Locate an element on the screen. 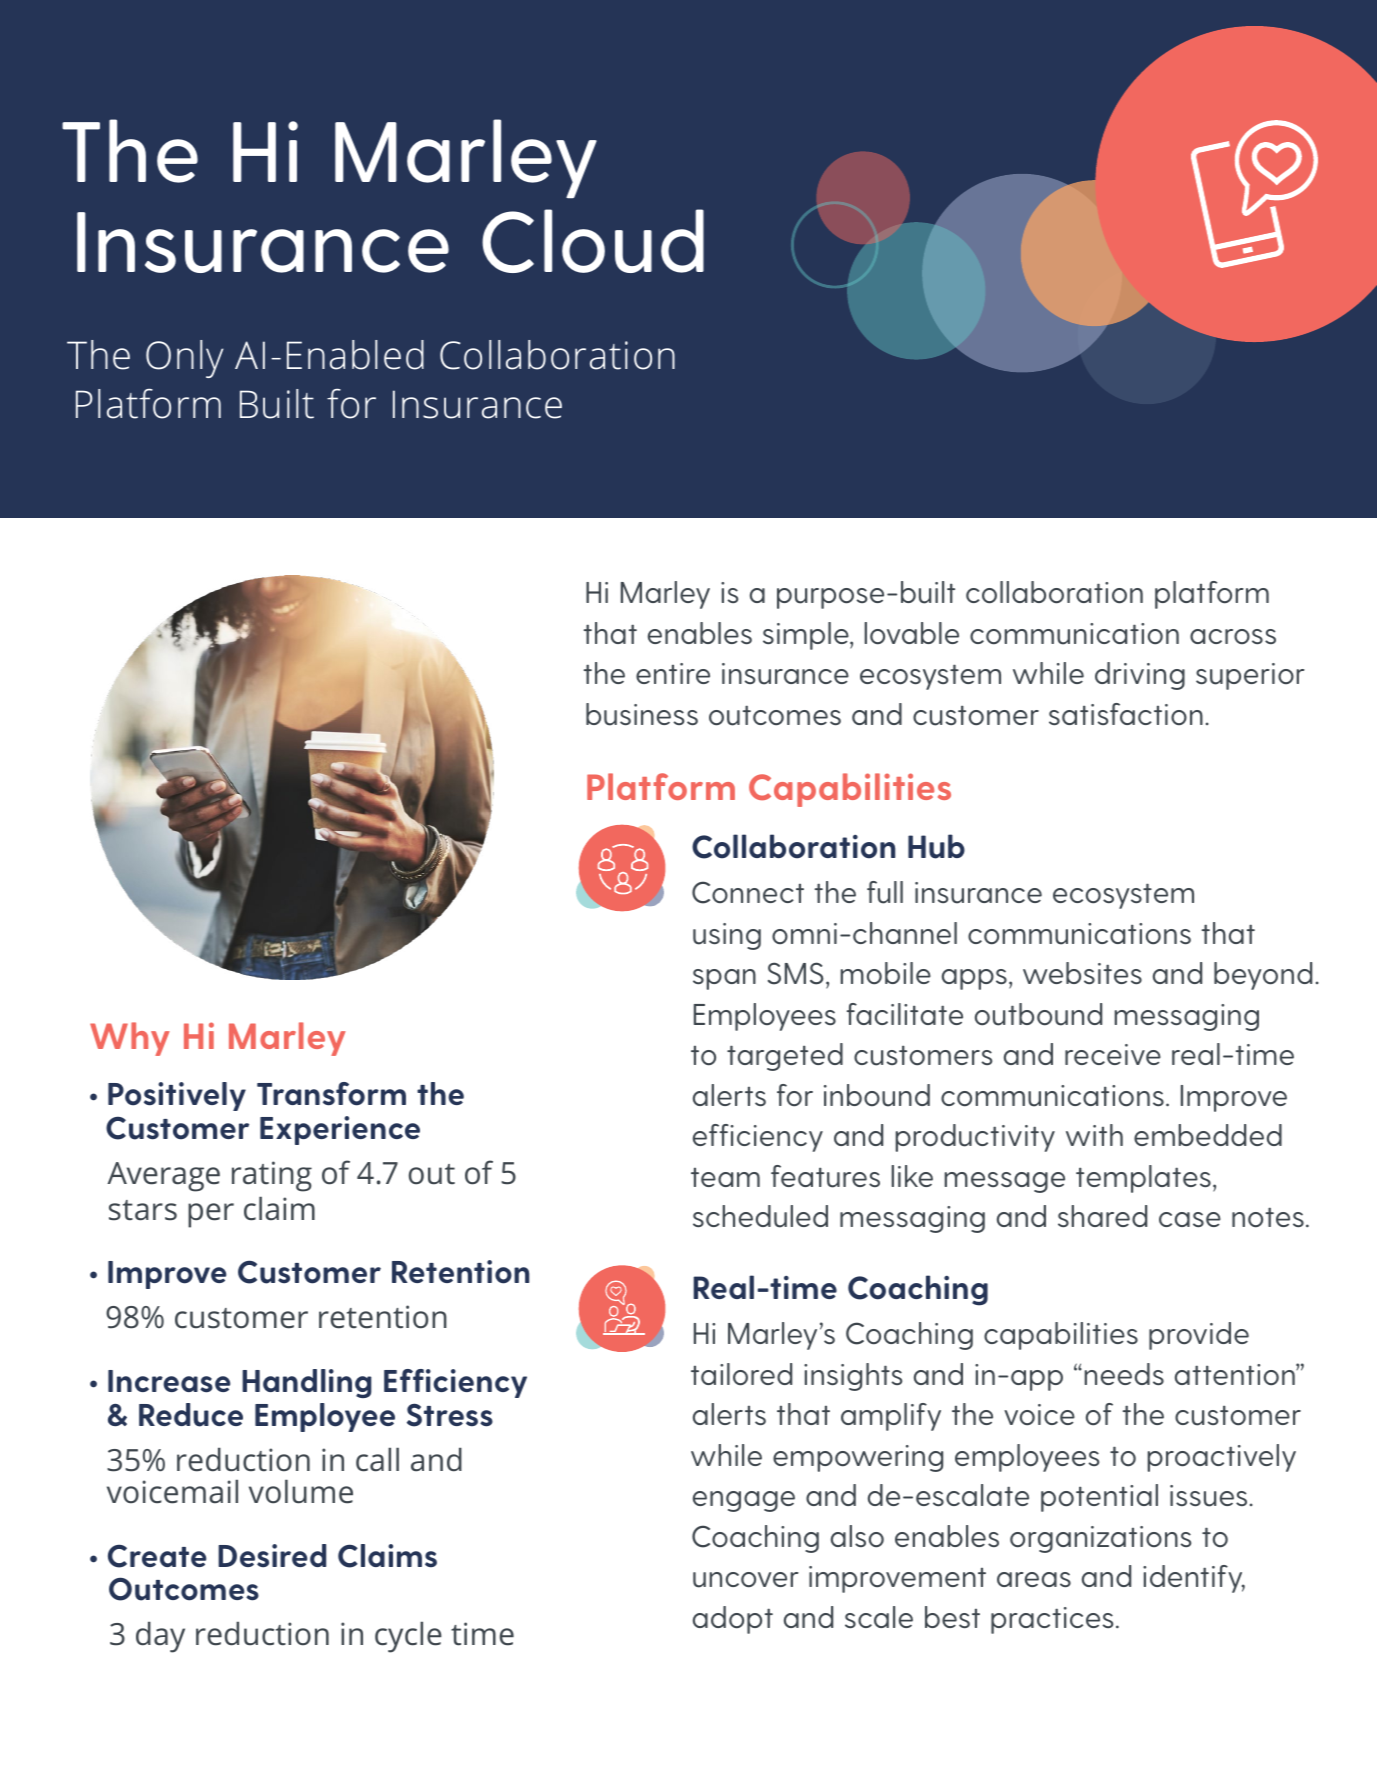 Image resolution: width=1377 pixels, height=1782 pixels. entire is located at coordinates (673, 673).
